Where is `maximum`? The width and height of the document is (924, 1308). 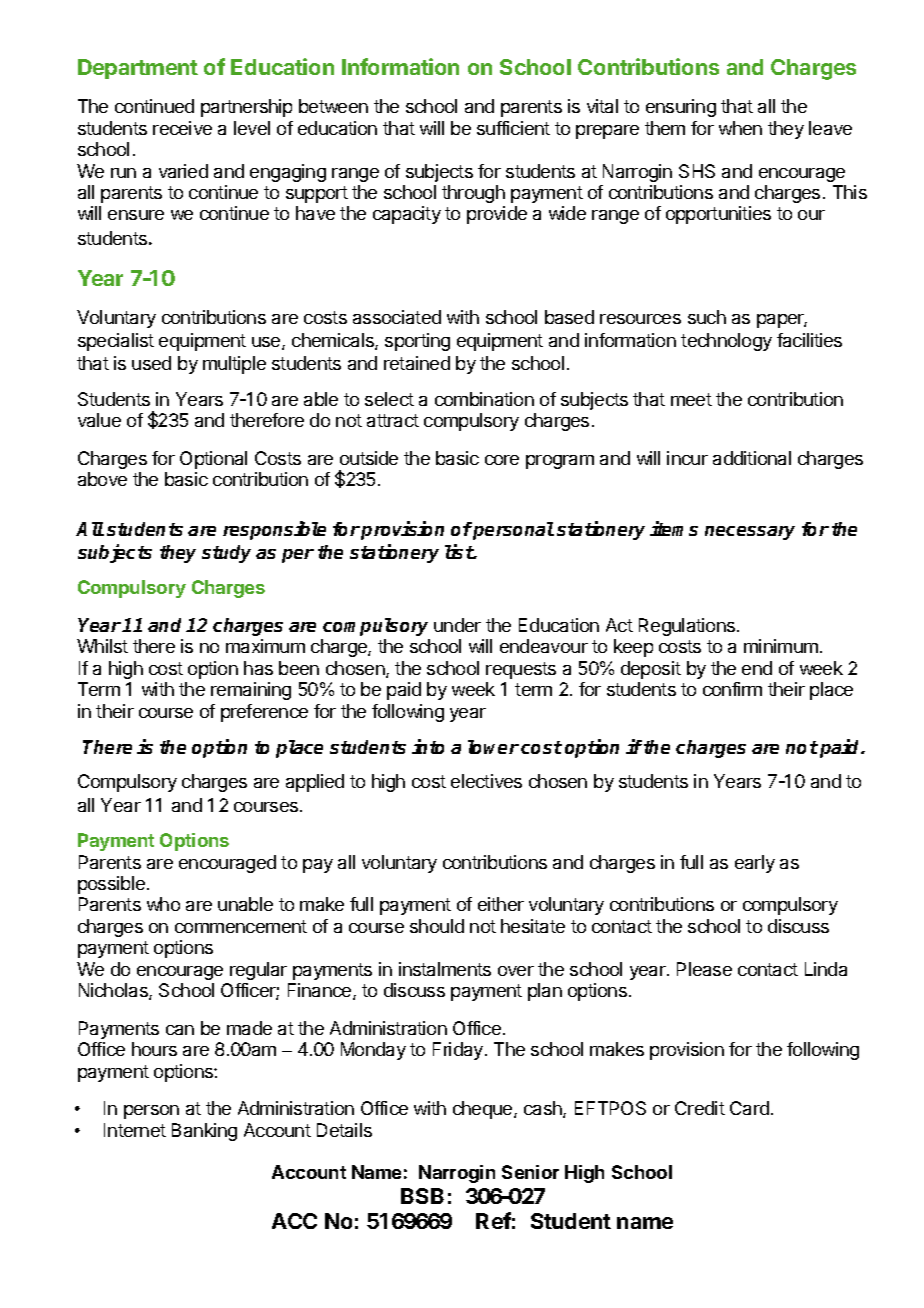 maximum is located at coordinates (265, 646).
